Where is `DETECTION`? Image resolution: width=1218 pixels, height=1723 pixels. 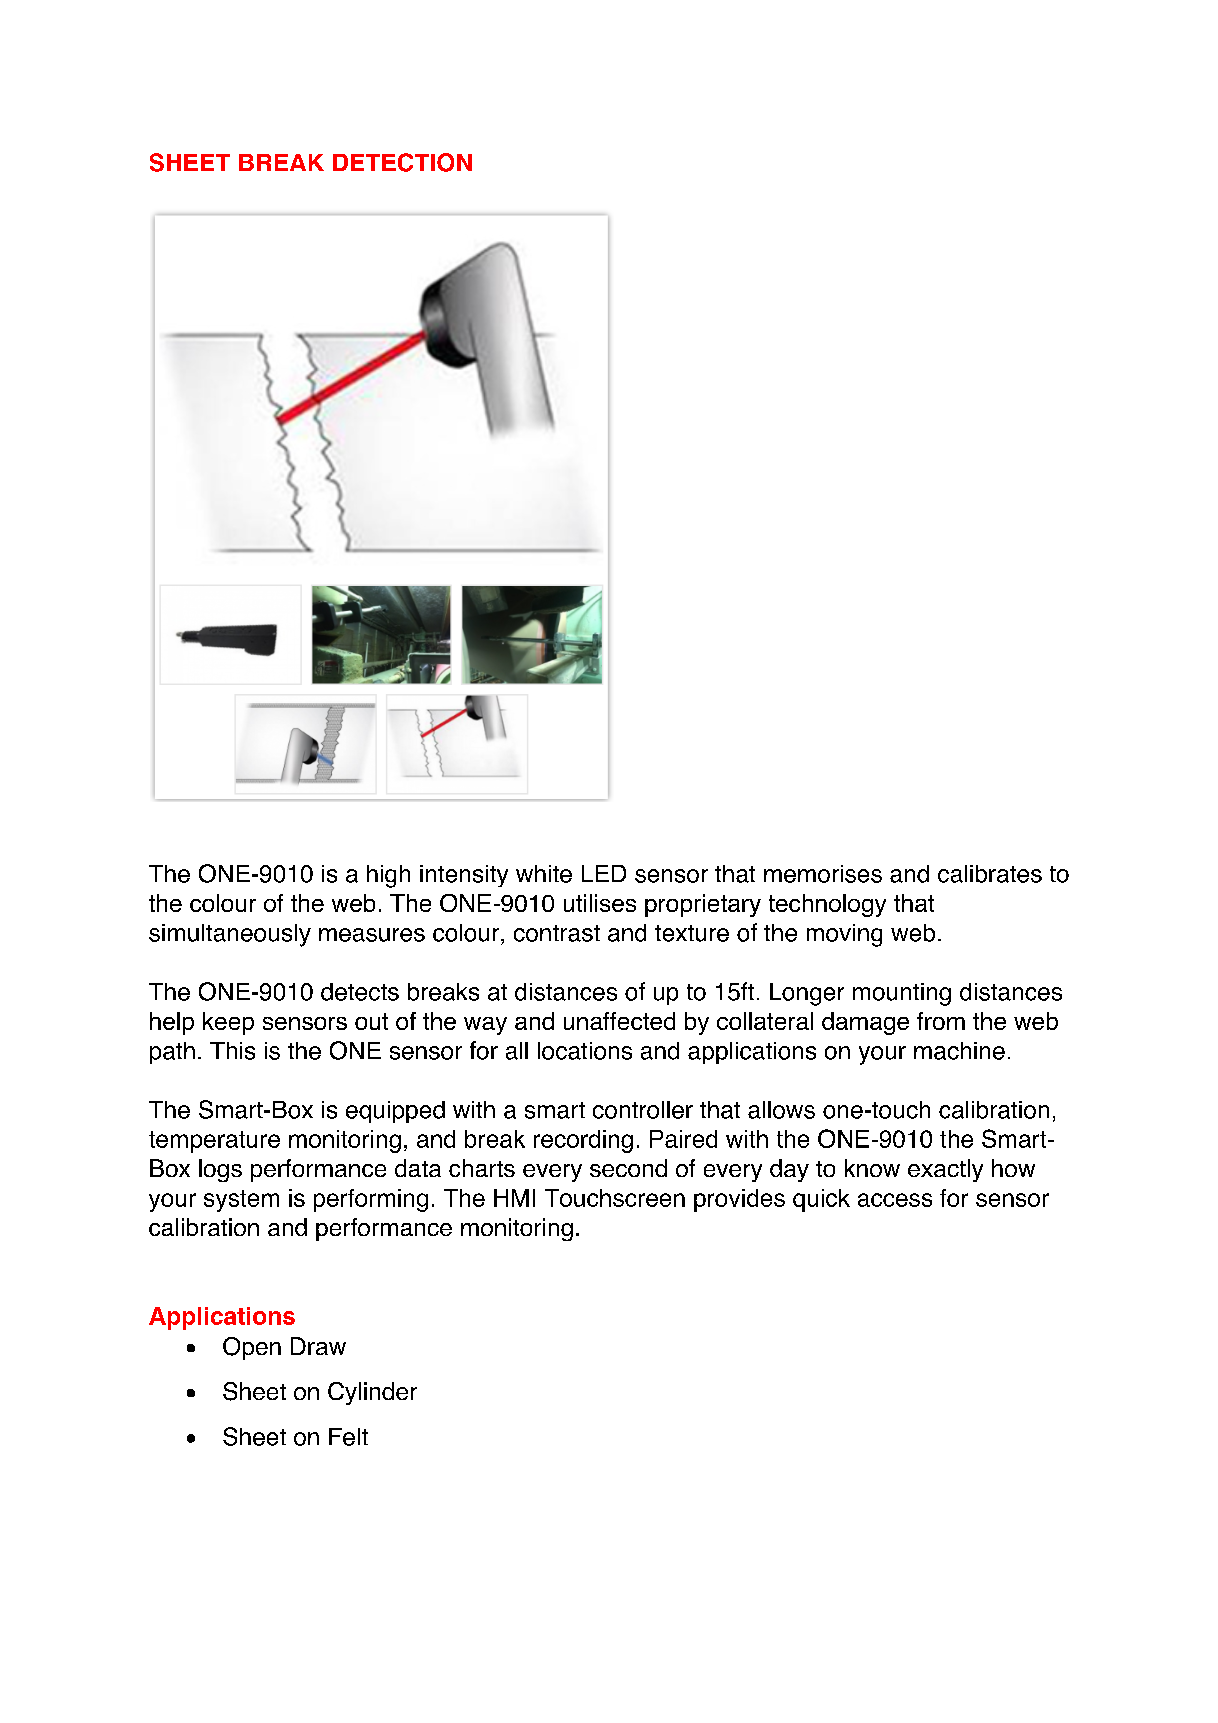 DETECTION is located at coordinates (402, 162).
